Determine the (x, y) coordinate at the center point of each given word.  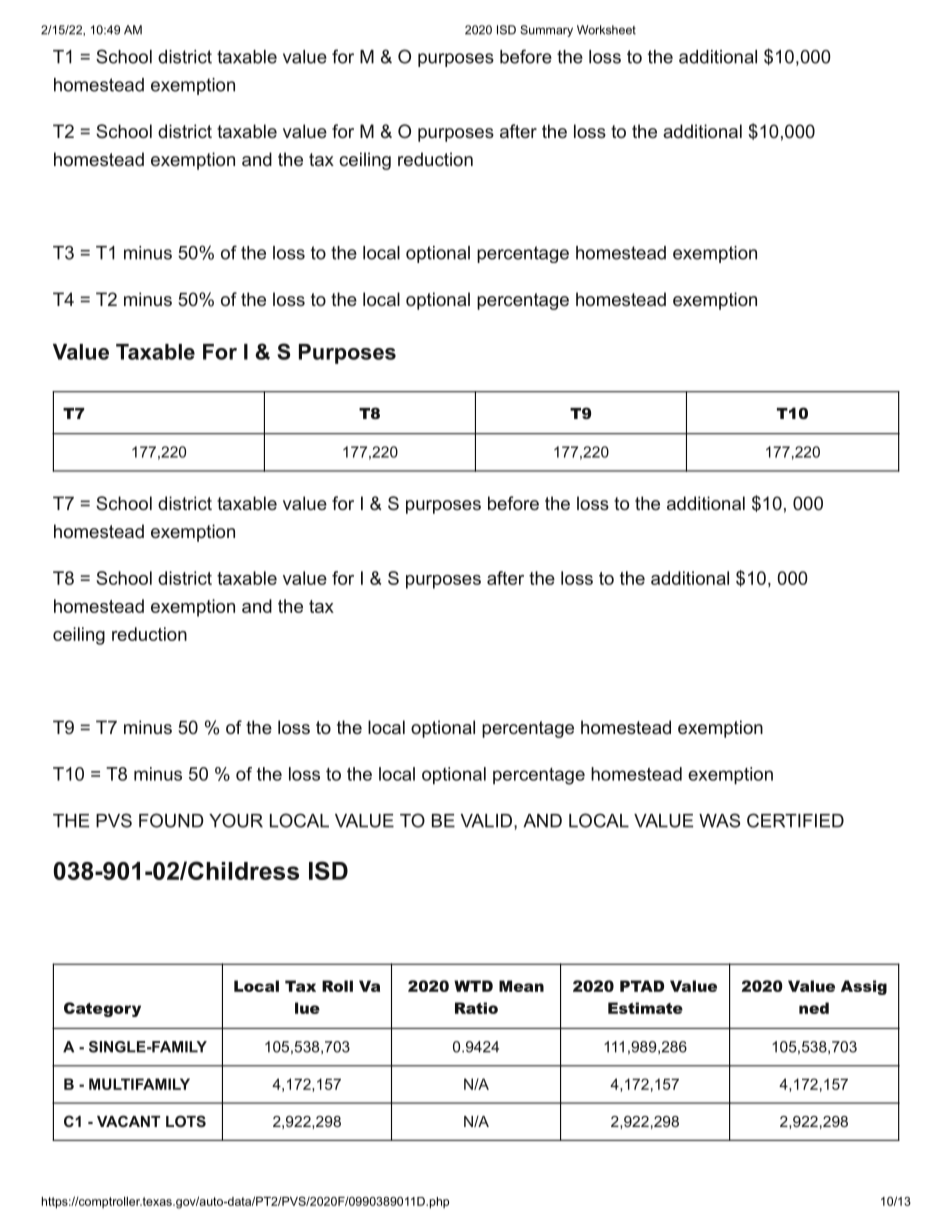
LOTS (186, 1121)
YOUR (236, 820)
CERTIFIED (795, 820)
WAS (719, 820)
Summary (546, 31)
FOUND (171, 820)
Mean (521, 986)
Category (102, 1009)
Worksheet (606, 30)
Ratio (476, 1008)
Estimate (645, 1008)
